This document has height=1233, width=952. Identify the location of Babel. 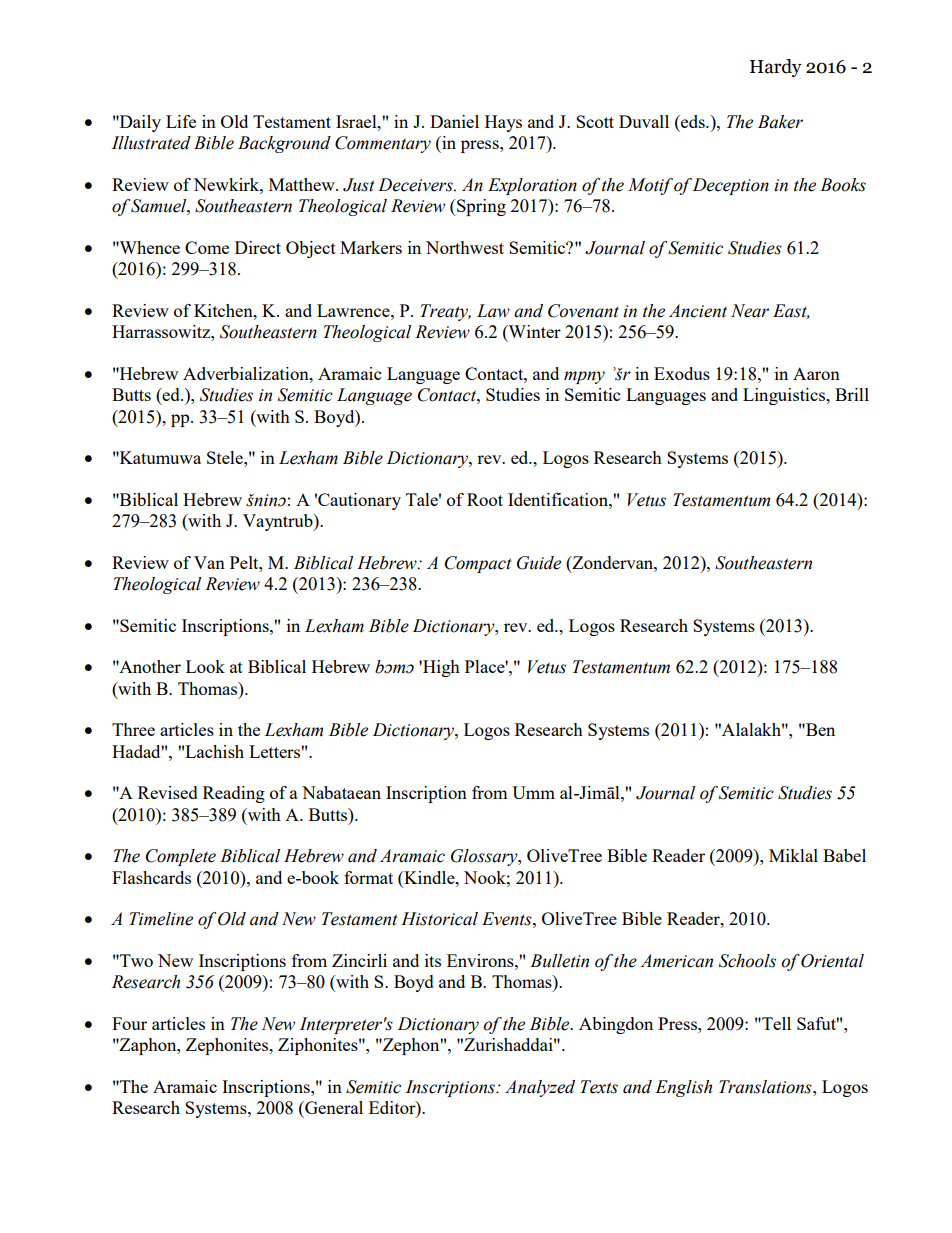
(844, 855).
